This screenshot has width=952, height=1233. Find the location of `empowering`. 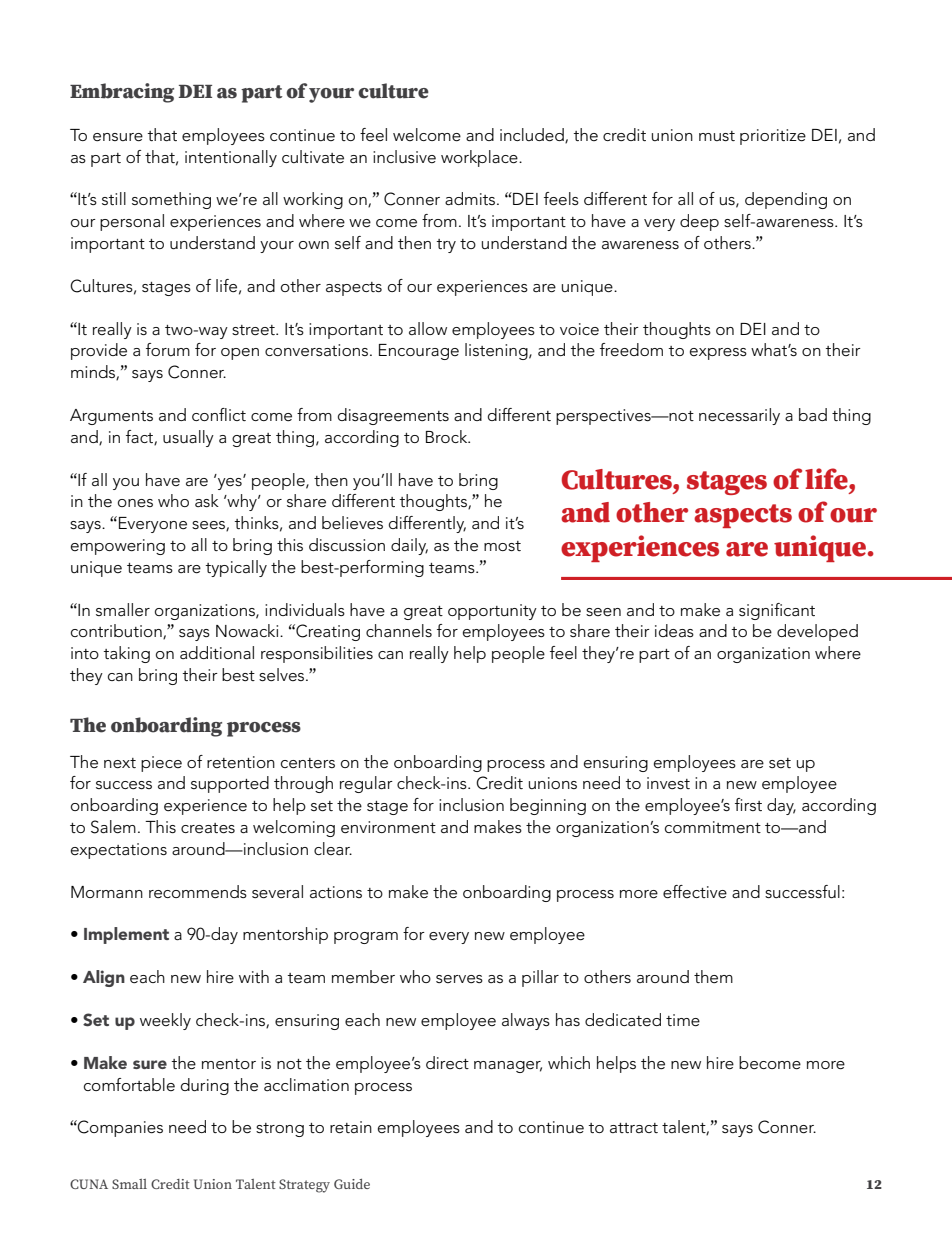

empowering is located at coordinates (118, 547).
